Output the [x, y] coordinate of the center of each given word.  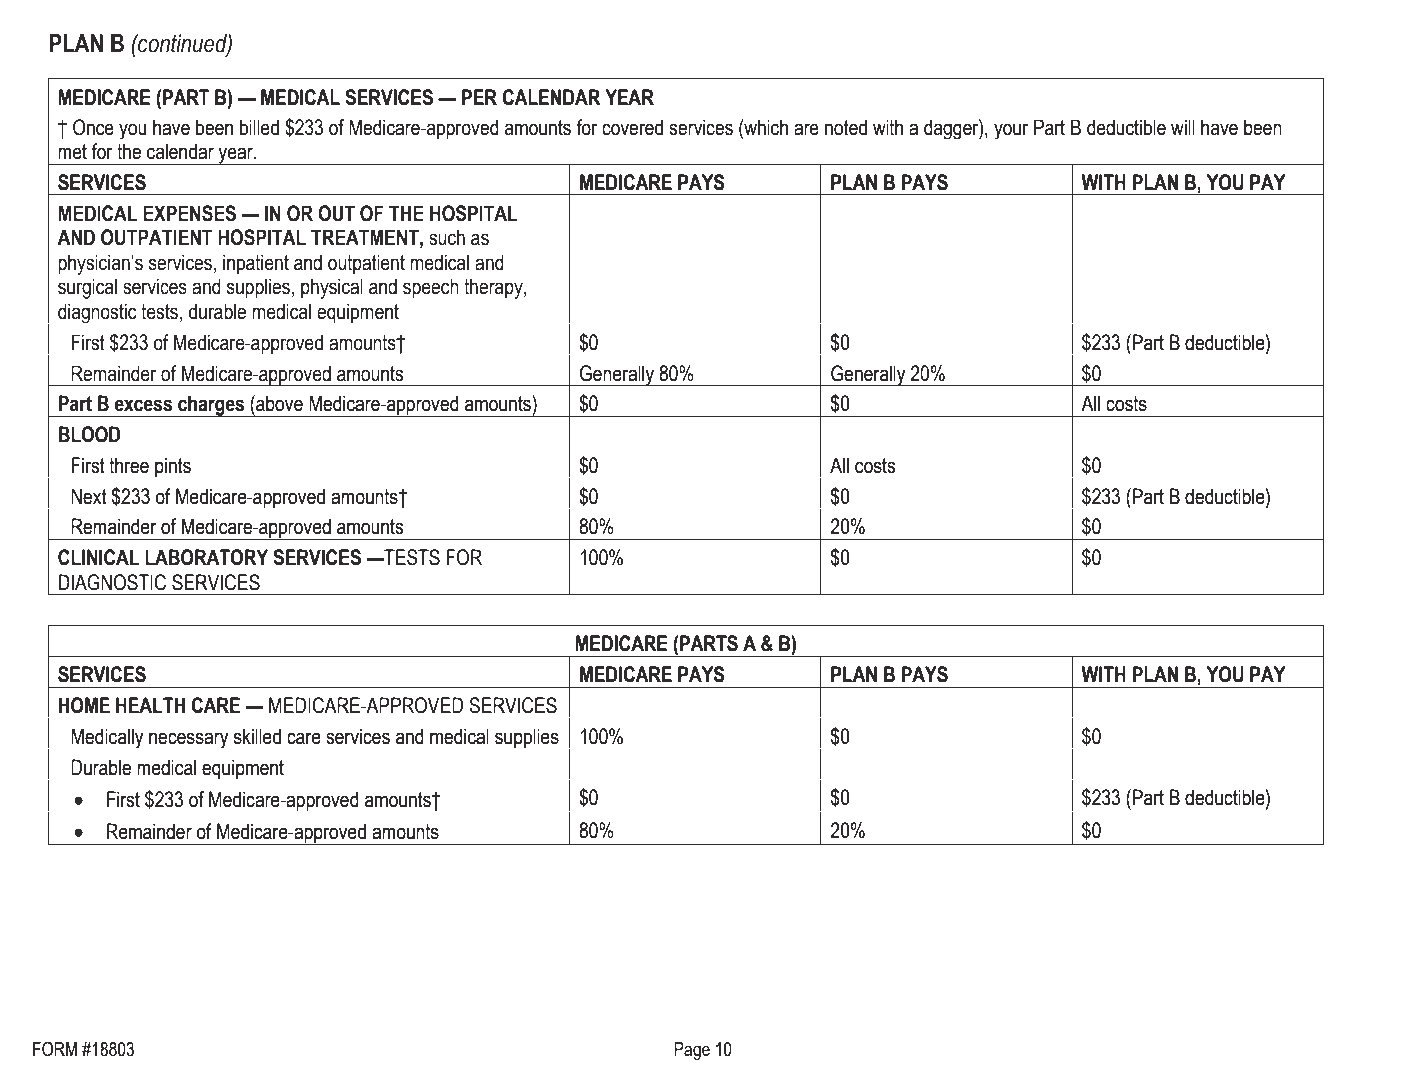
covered [632, 127]
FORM [55, 1049]
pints [173, 467]
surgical [87, 288]
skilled [257, 736]
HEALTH [150, 705]
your [1011, 131]
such [447, 237]
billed [259, 127]
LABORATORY [206, 557]
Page [692, 1051]
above [278, 403]
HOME [84, 705]
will [1183, 127]
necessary [189, 740]
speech [431, 288]
